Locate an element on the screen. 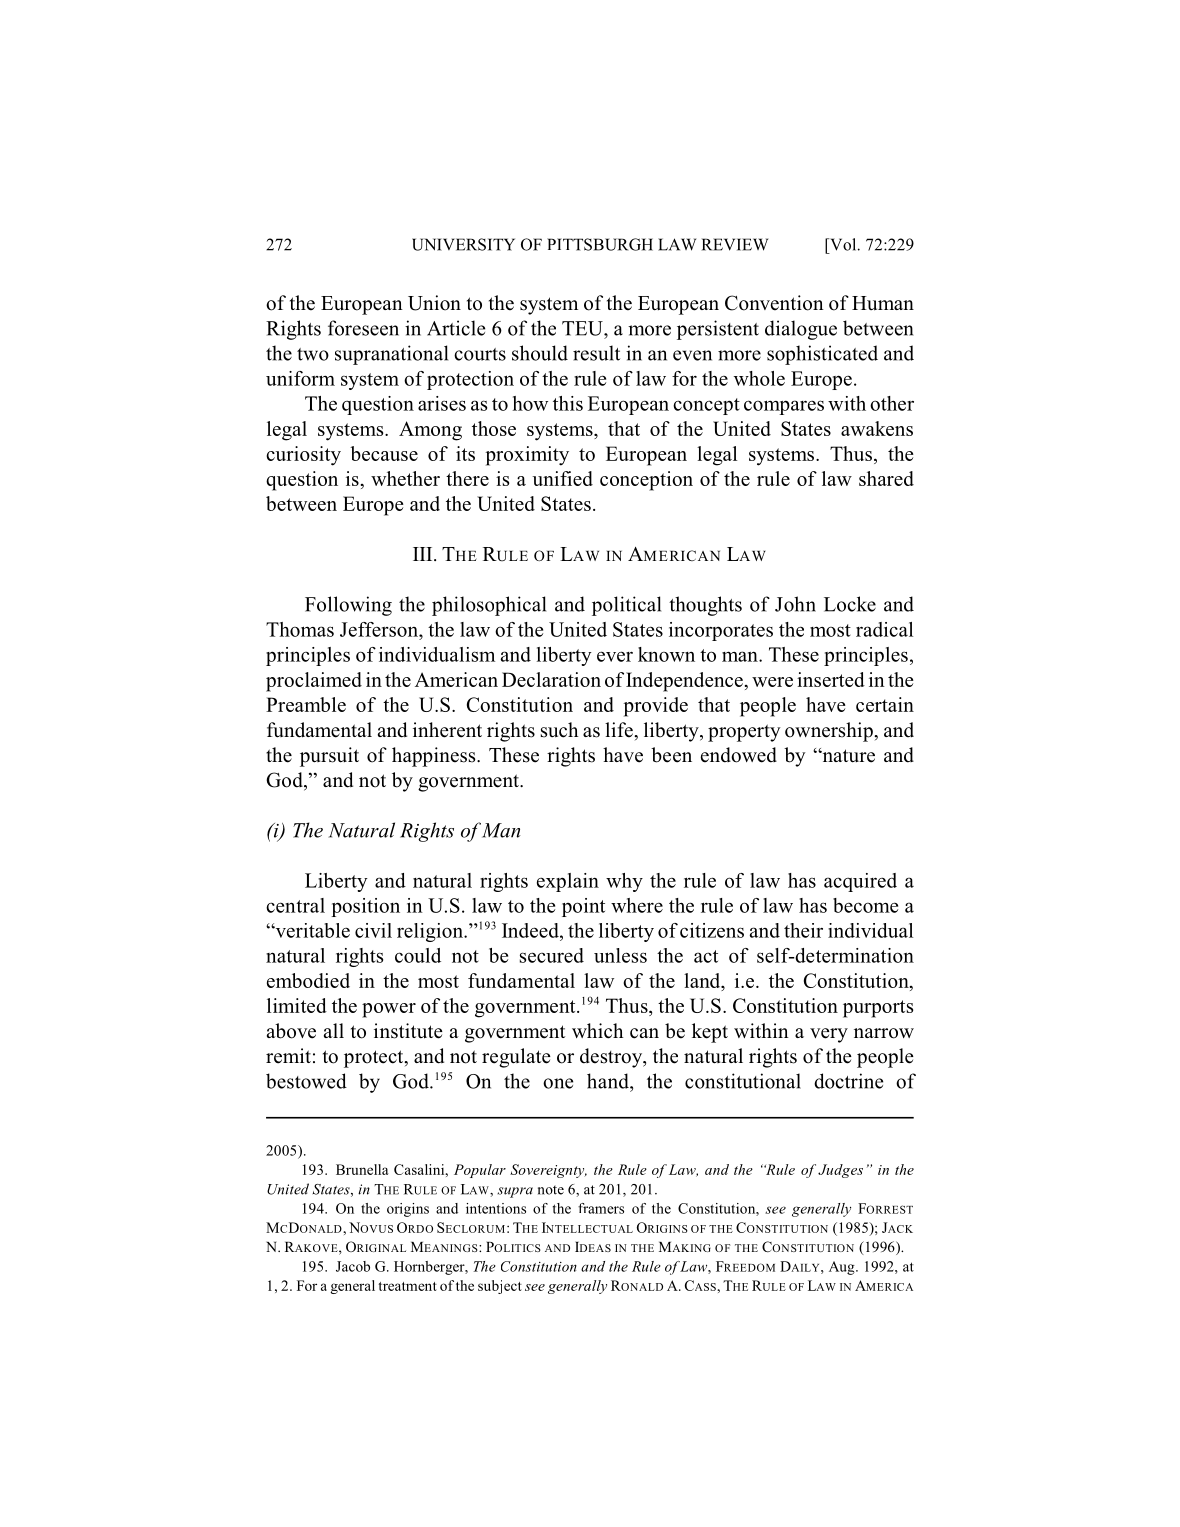 The height and width of the screenshot is (1527, 1180). political is located at coordinates (626, 606).
